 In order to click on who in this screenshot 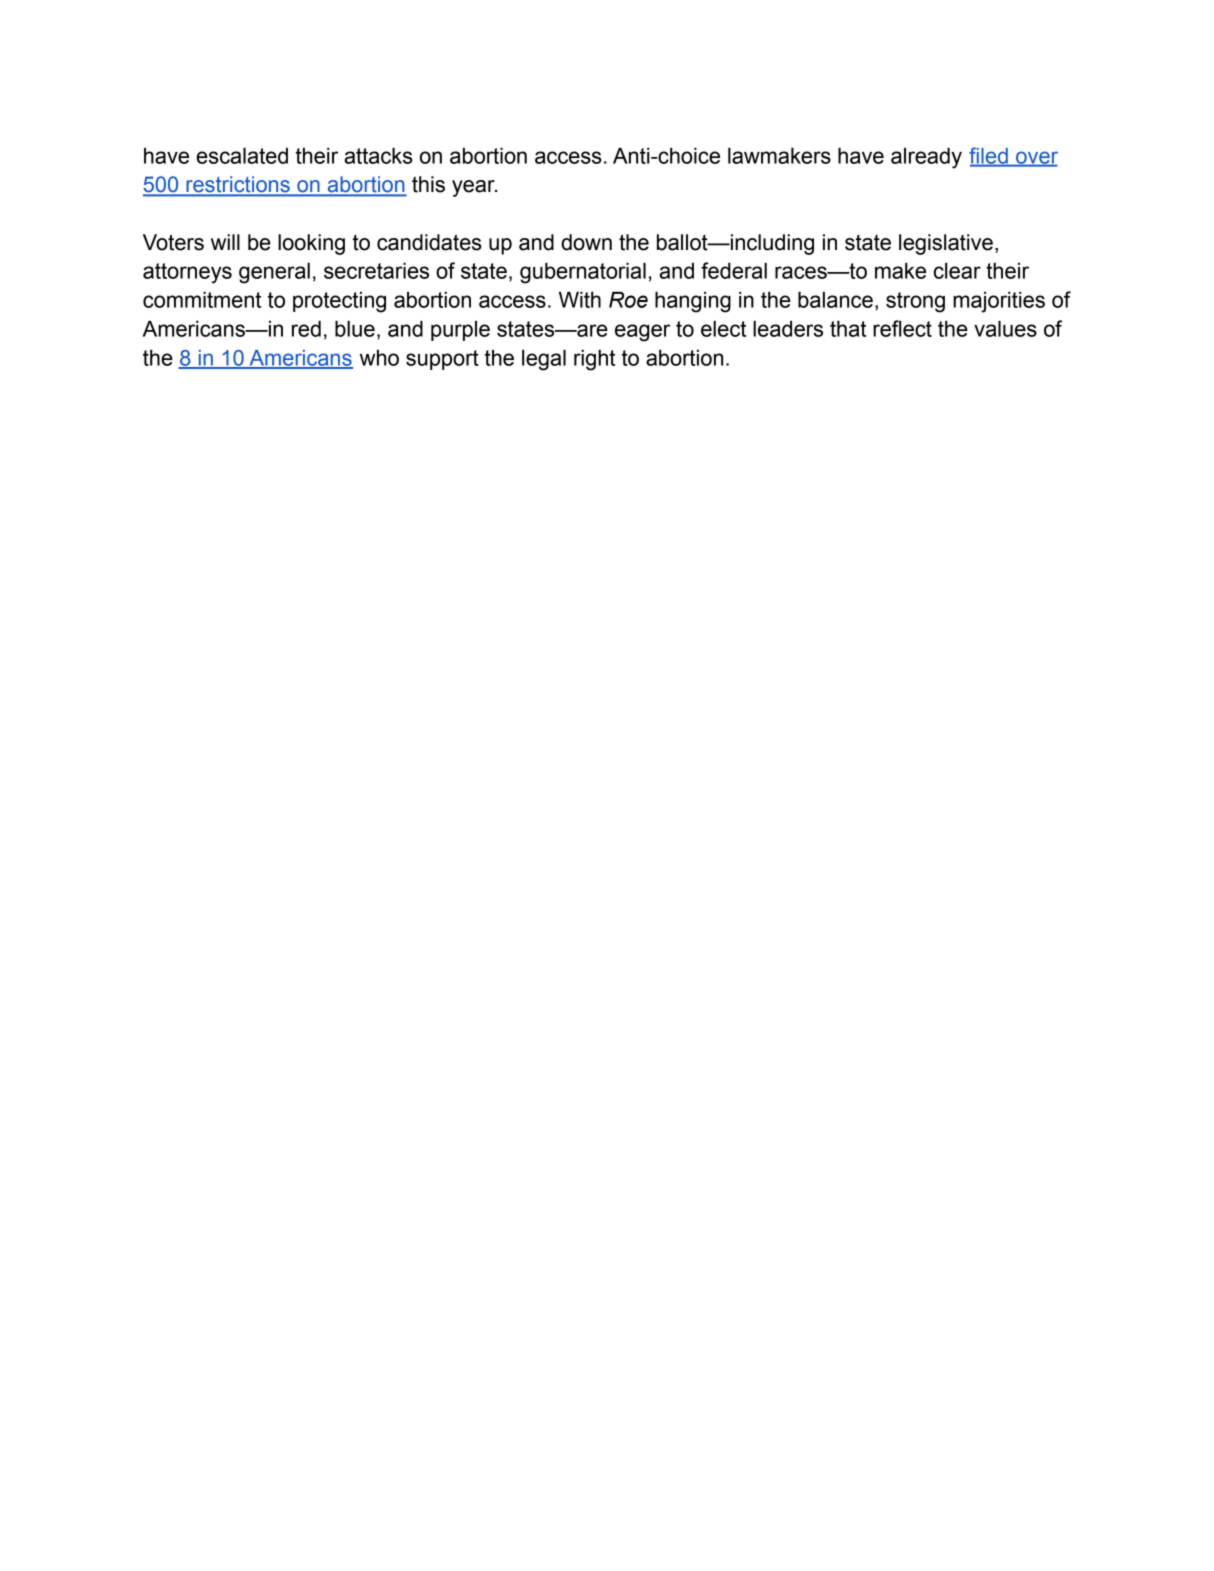, I will do `click(379, 358)`.
